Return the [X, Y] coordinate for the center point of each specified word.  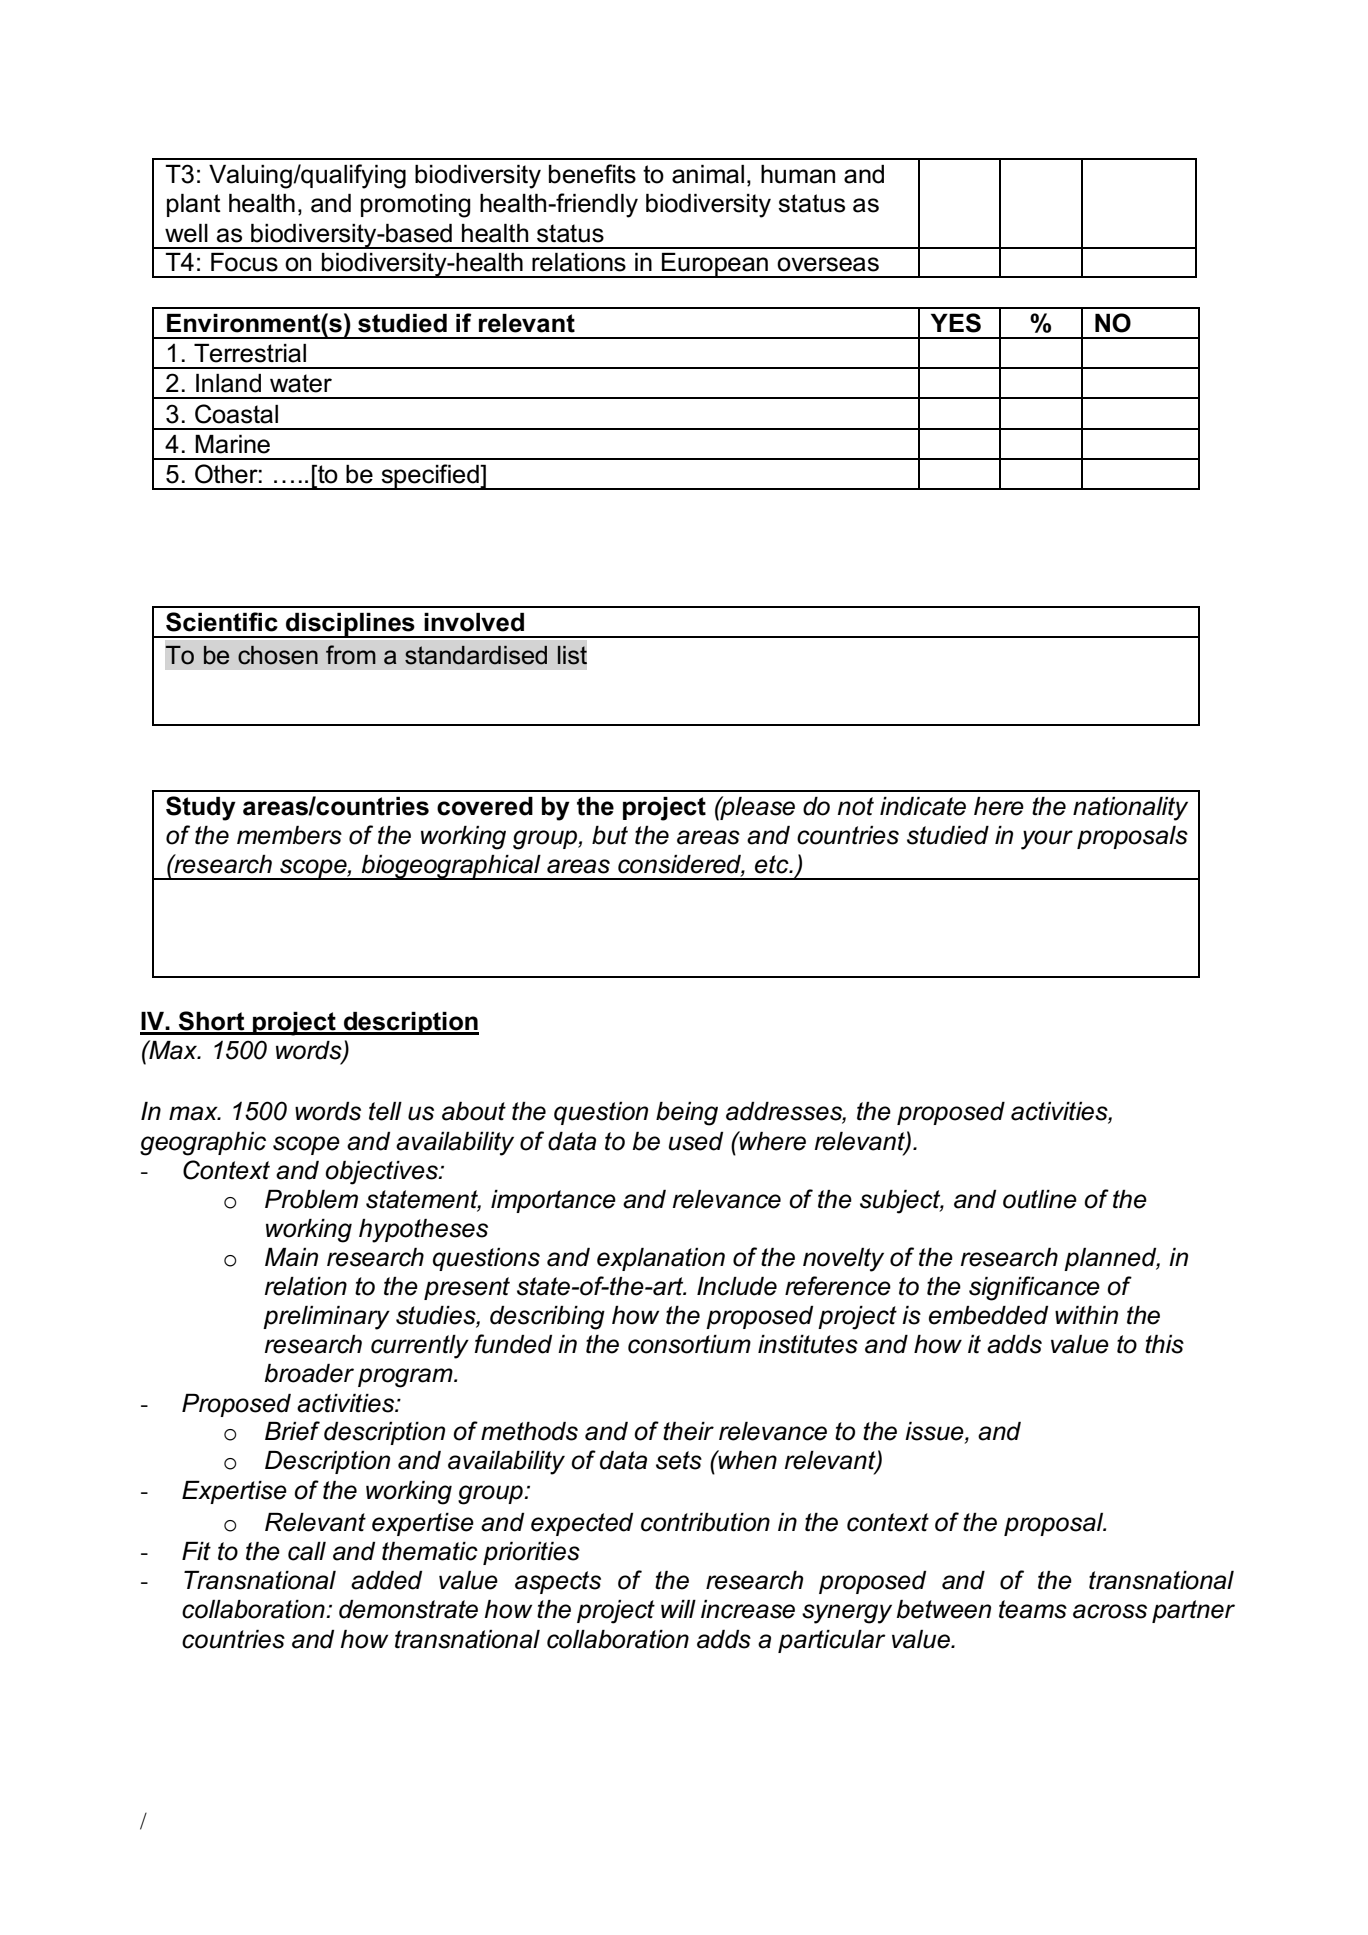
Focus [244, 262]
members [289, 835]
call [307, 1551]
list [572, 655]
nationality [1130, 809]
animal [708, 174]
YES [956, 323]
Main [291, 1257]
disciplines [350, 625]
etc [773, 864]
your [1047, 840]
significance [1034, 1288]
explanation [661, 1259]
